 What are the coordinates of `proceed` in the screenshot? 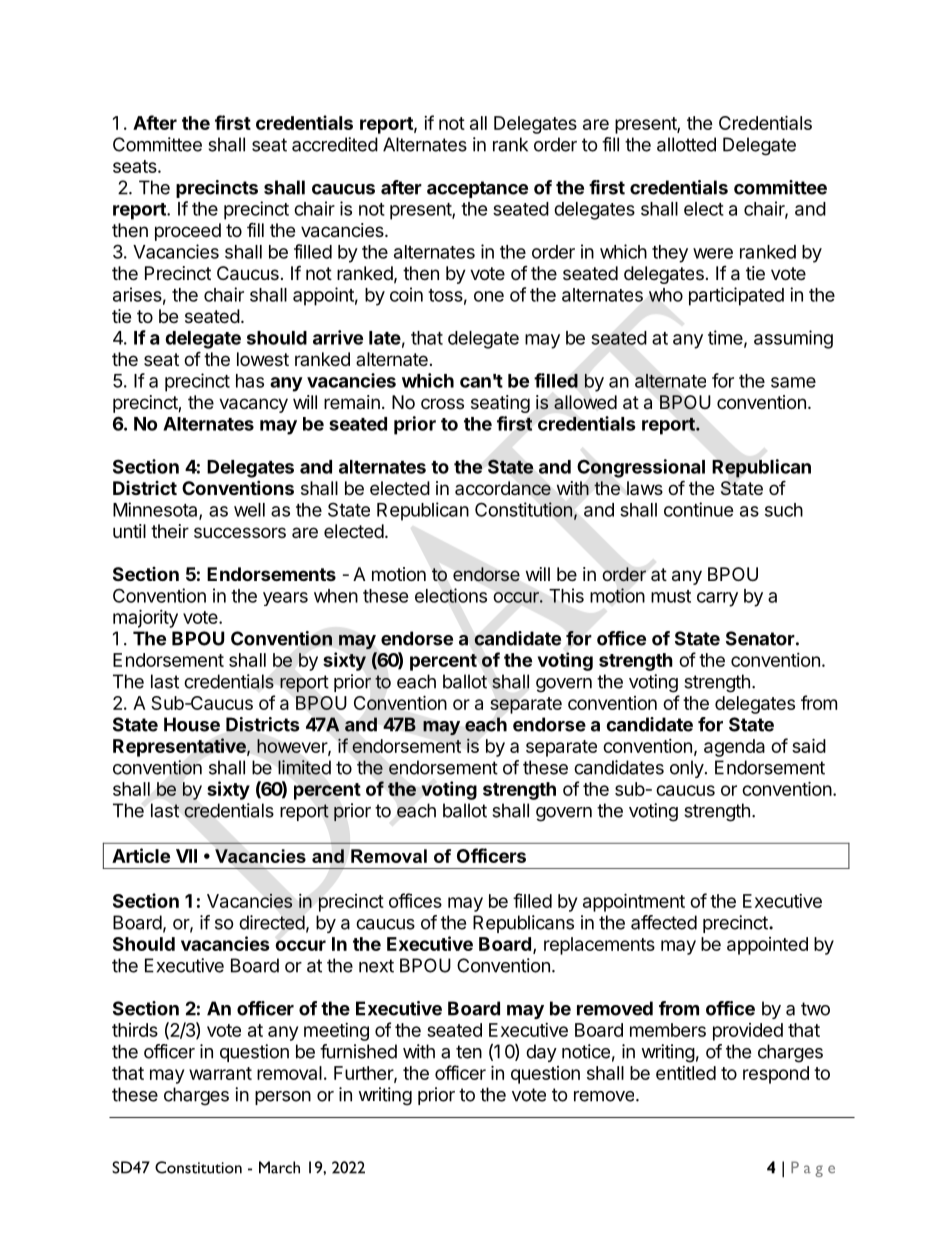 It's located at (188, 232).
